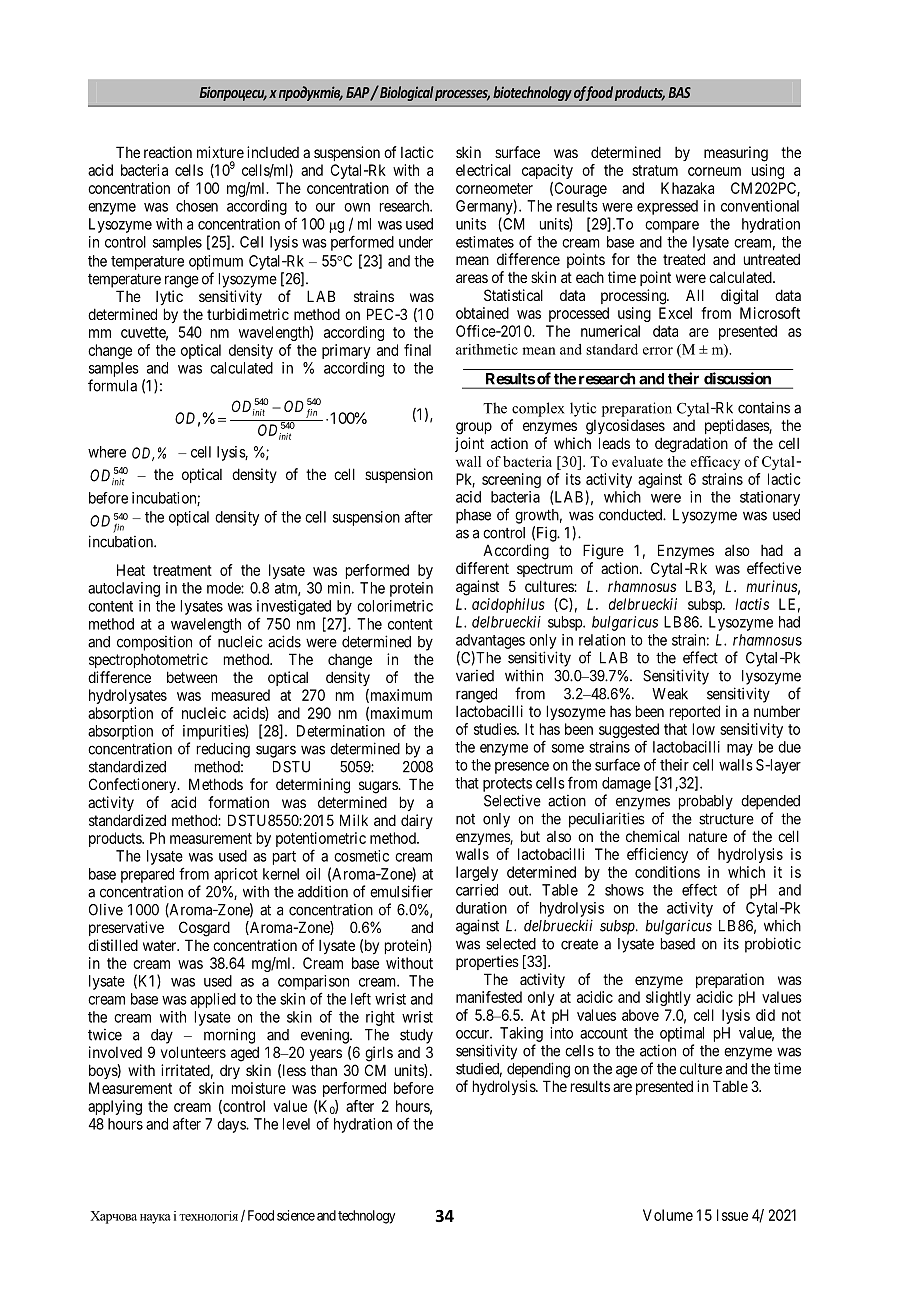 The width and height of the image is (924, 1308). Describe the element at coordinates (112, 385) in the image. I see `formula` at that location.
